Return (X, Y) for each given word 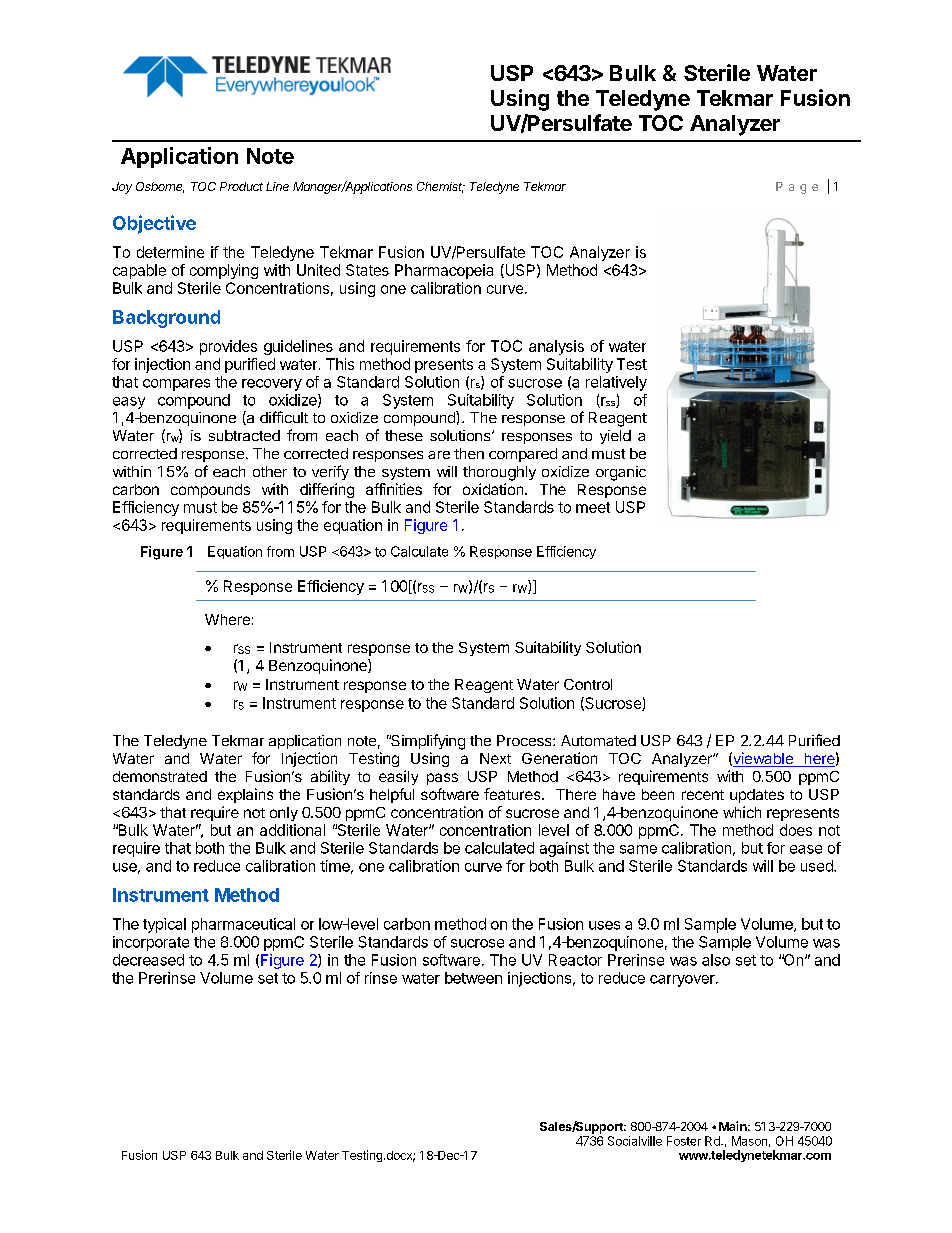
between (473, 978)
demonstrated (160, 776)
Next (495, 758)
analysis (556, 347)
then (469, 453)
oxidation (493, 489)
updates (757, 796)
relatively (616, 383)
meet (593, 507)
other (270, 471)
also (716, 960)
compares (176, 385)
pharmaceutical (243, 925)
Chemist (441, 187)
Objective (154, 224)
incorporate (151, 943)
